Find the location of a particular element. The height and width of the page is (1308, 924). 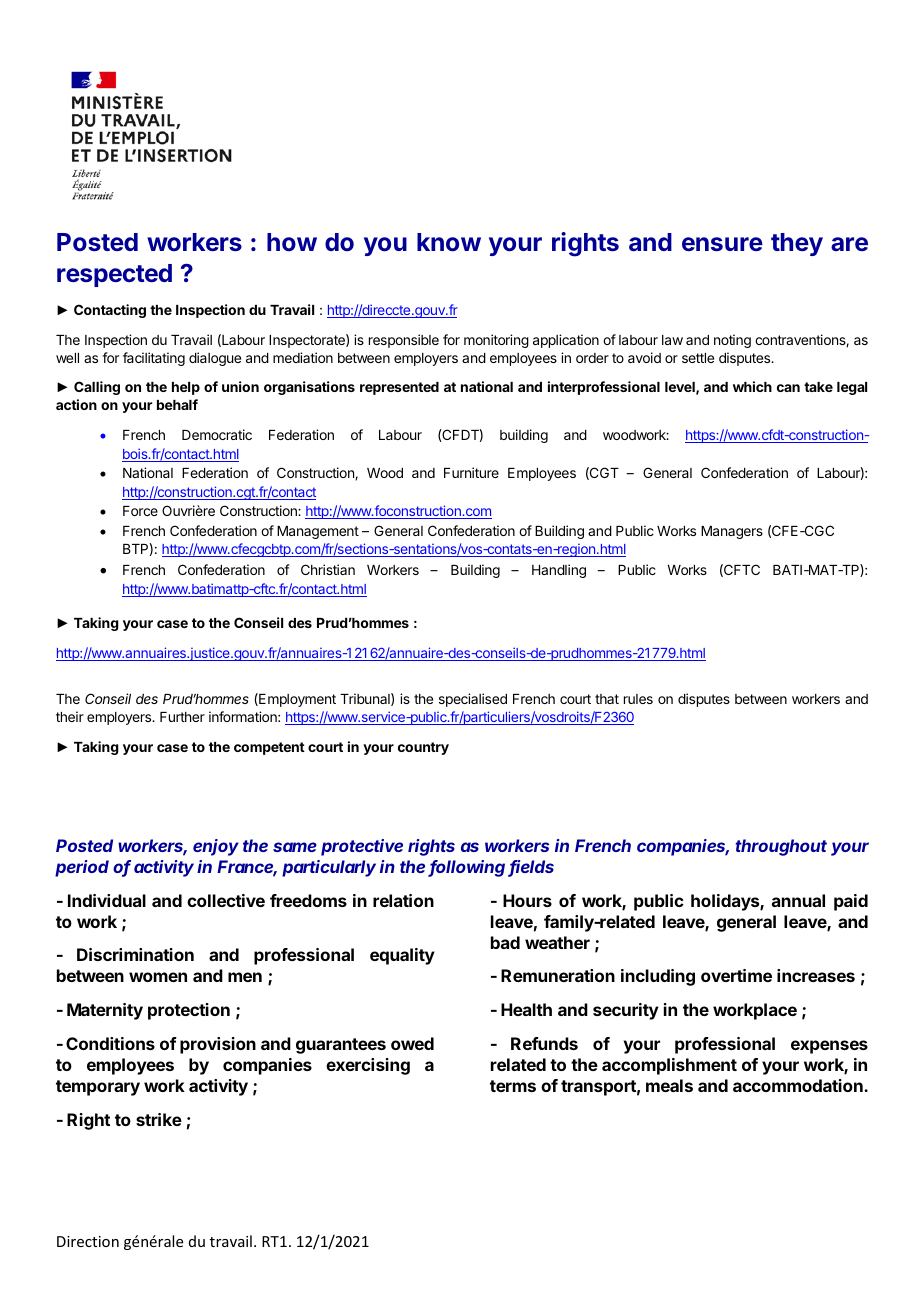

ensure is located at coordinates (722, 244).
